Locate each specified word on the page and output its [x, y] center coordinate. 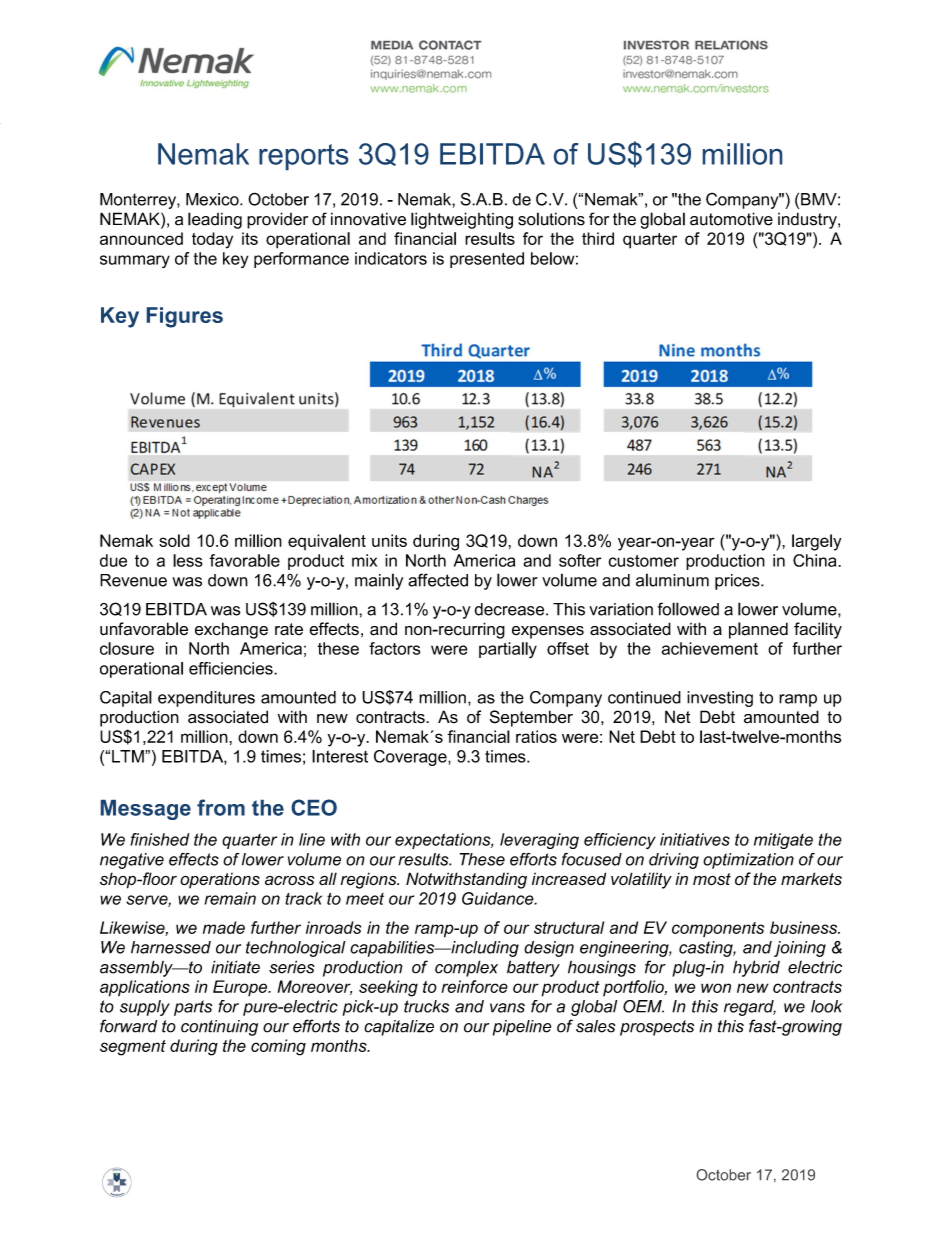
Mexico [213, 199]
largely [817, 542]
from [221, 807]
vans [507, 1008]
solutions [551, 219]
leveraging [539, 841]
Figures [185, 317]
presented [487, 260]
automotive [731, 219]
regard [750, 1008]
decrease [510, 609]
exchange [231, 630]
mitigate [783, 841]
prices [738, 582]
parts [193, 1008]
